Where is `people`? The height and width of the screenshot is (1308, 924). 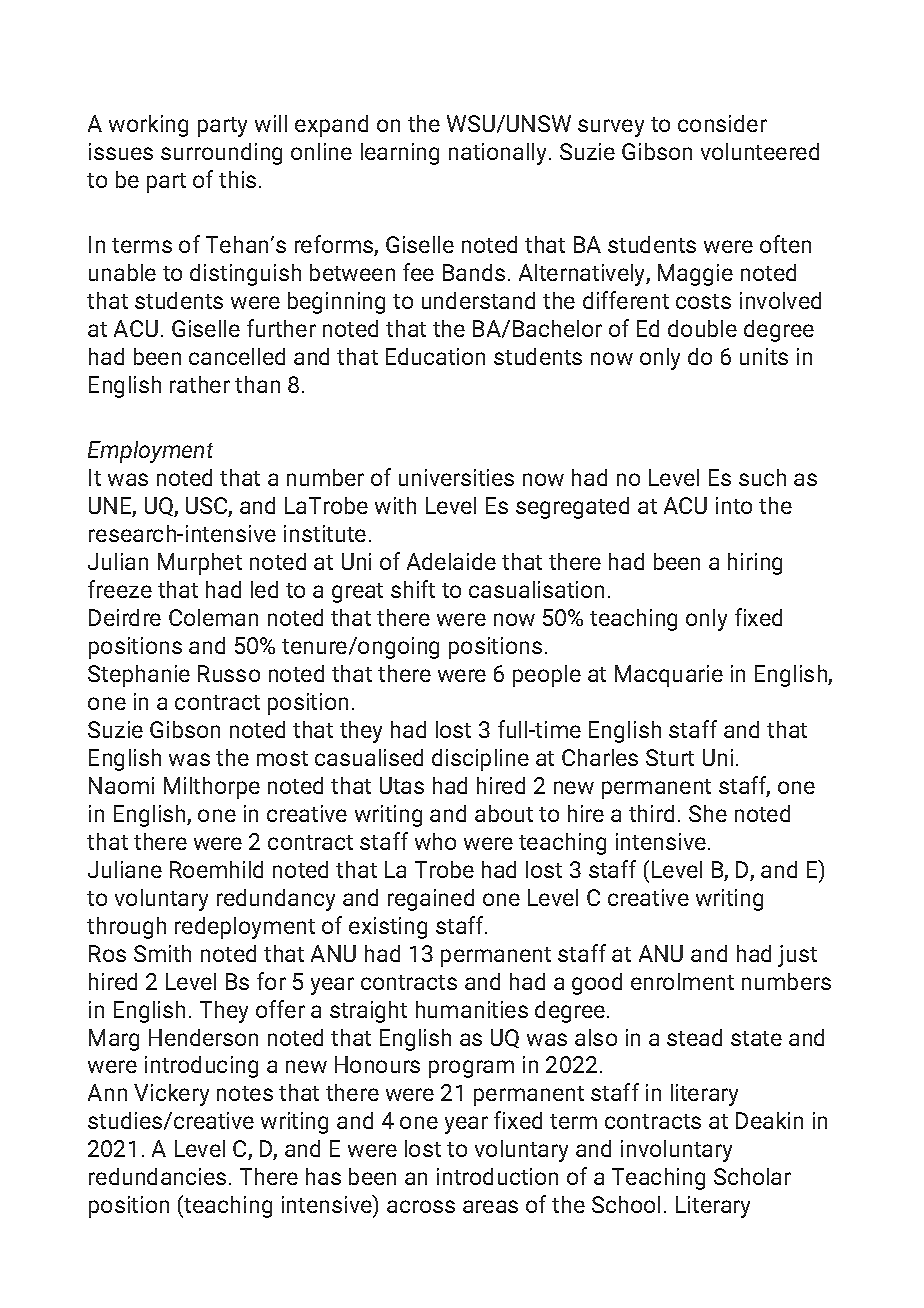
people is located at coordinates (547, 676).
